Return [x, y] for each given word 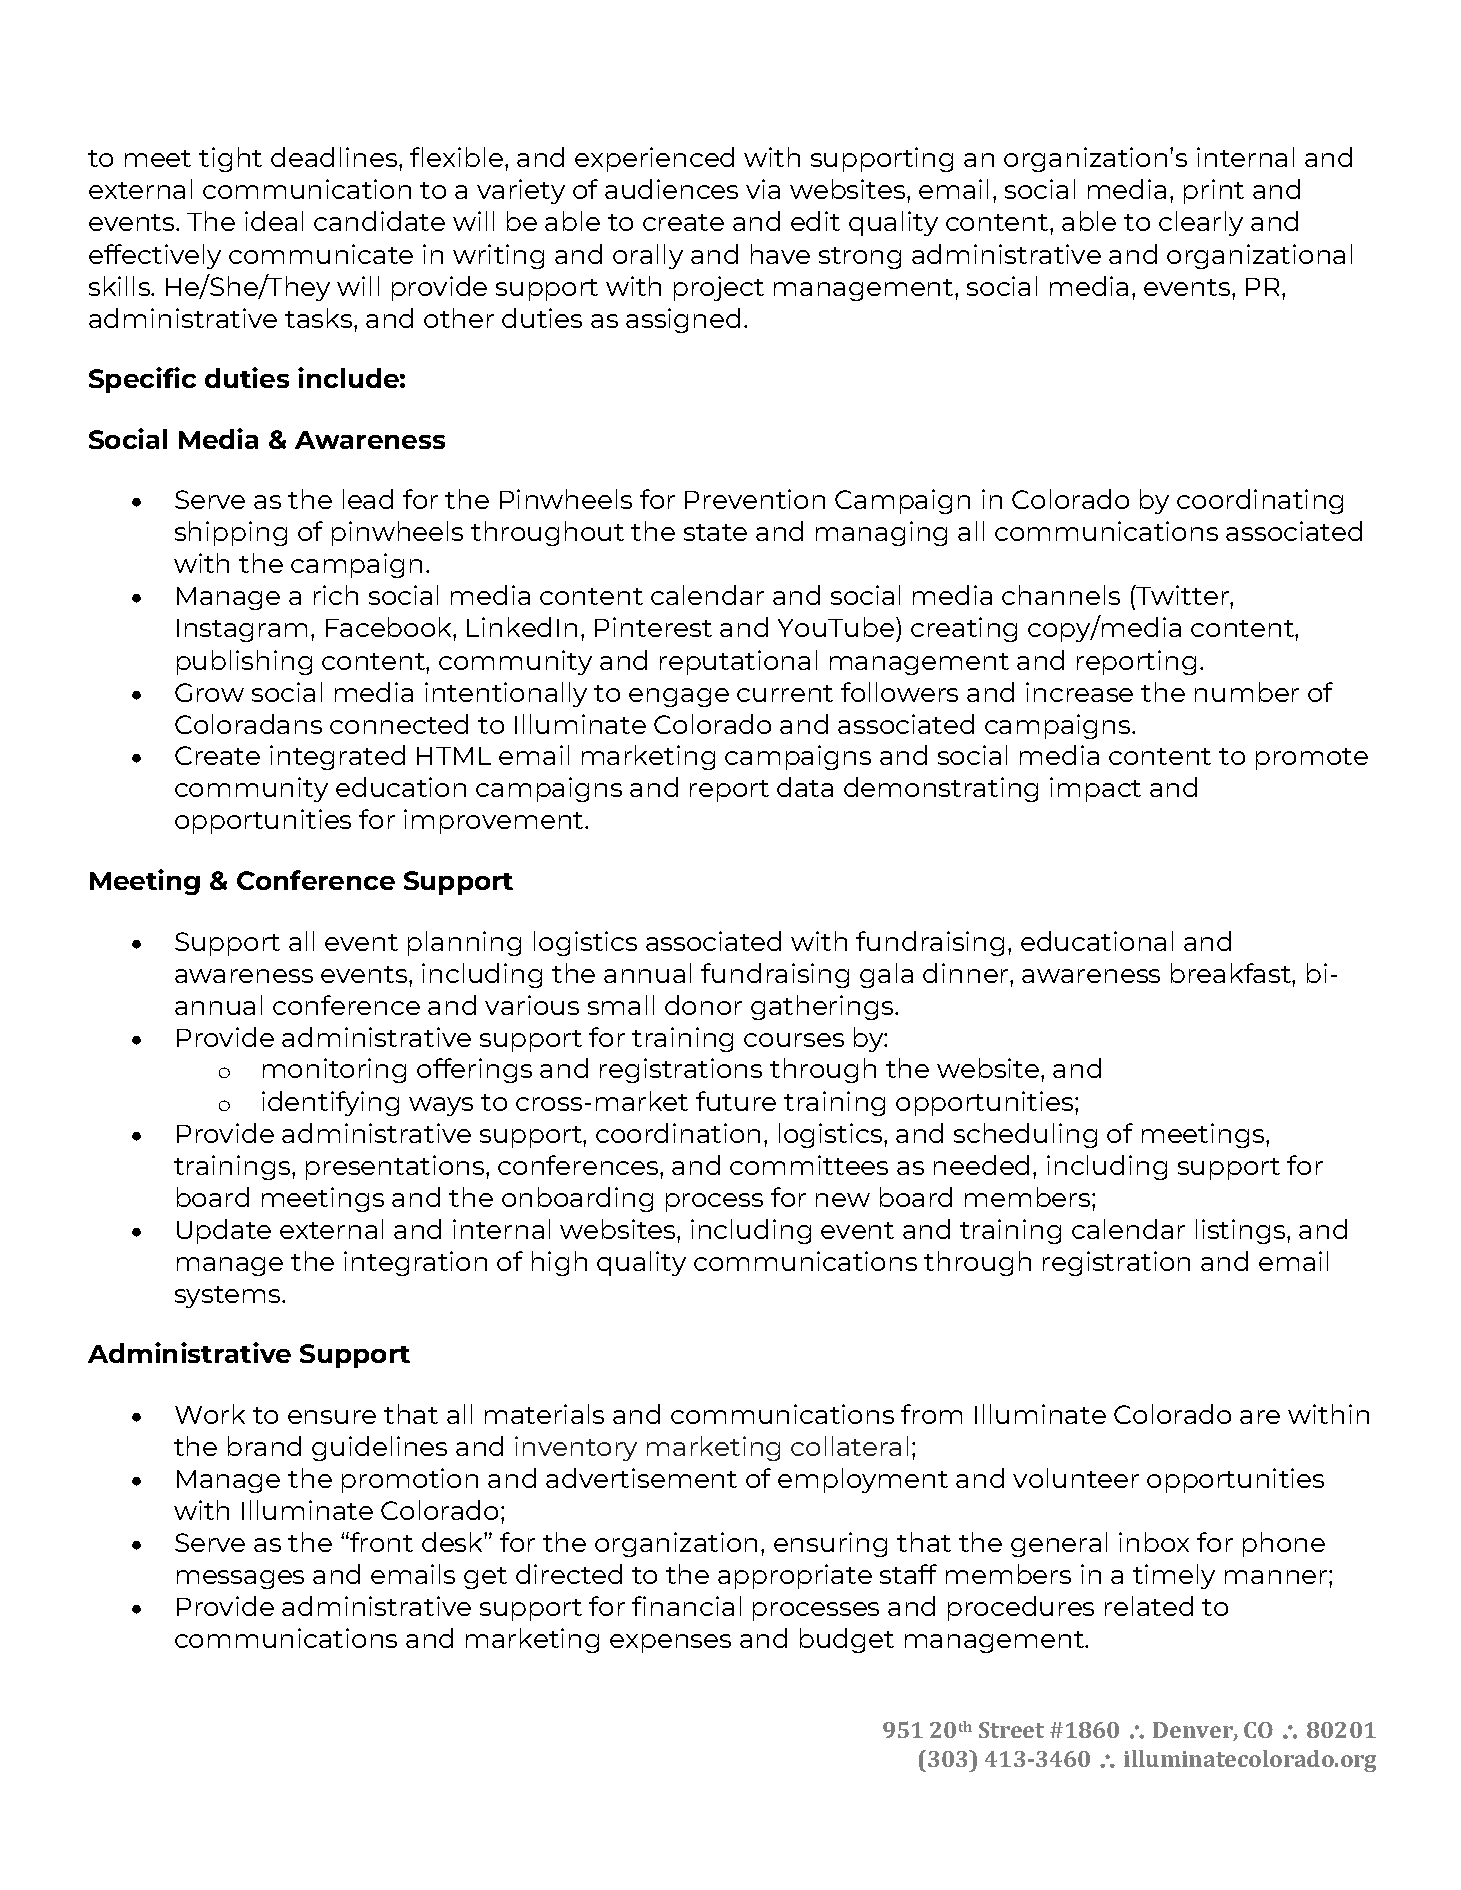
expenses [670, 1643]
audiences [671, 189]
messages [240, 1579]
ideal [274, 221]
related [1149, 1606]
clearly [1201, 223]
